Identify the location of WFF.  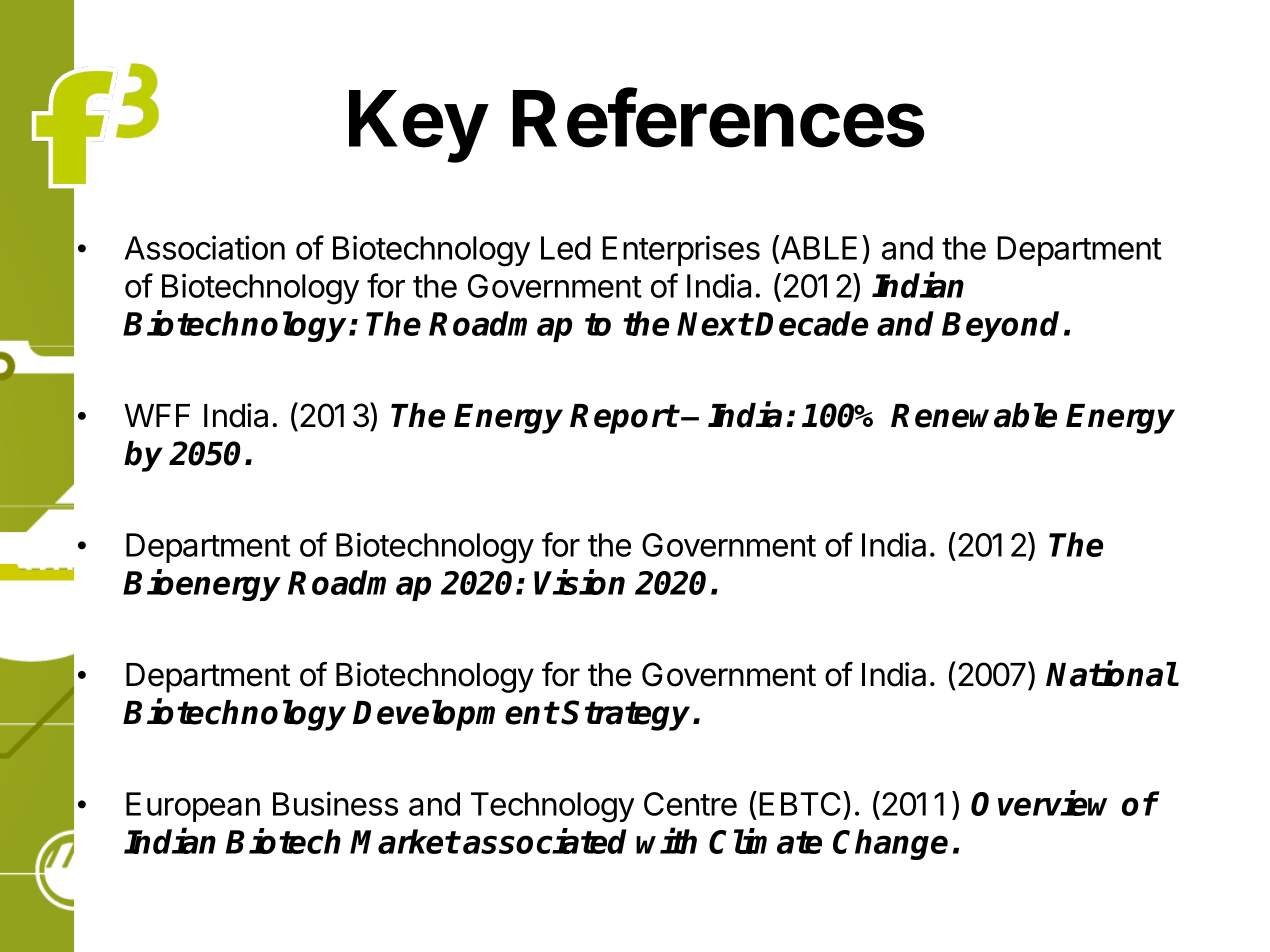
(157, 415).
